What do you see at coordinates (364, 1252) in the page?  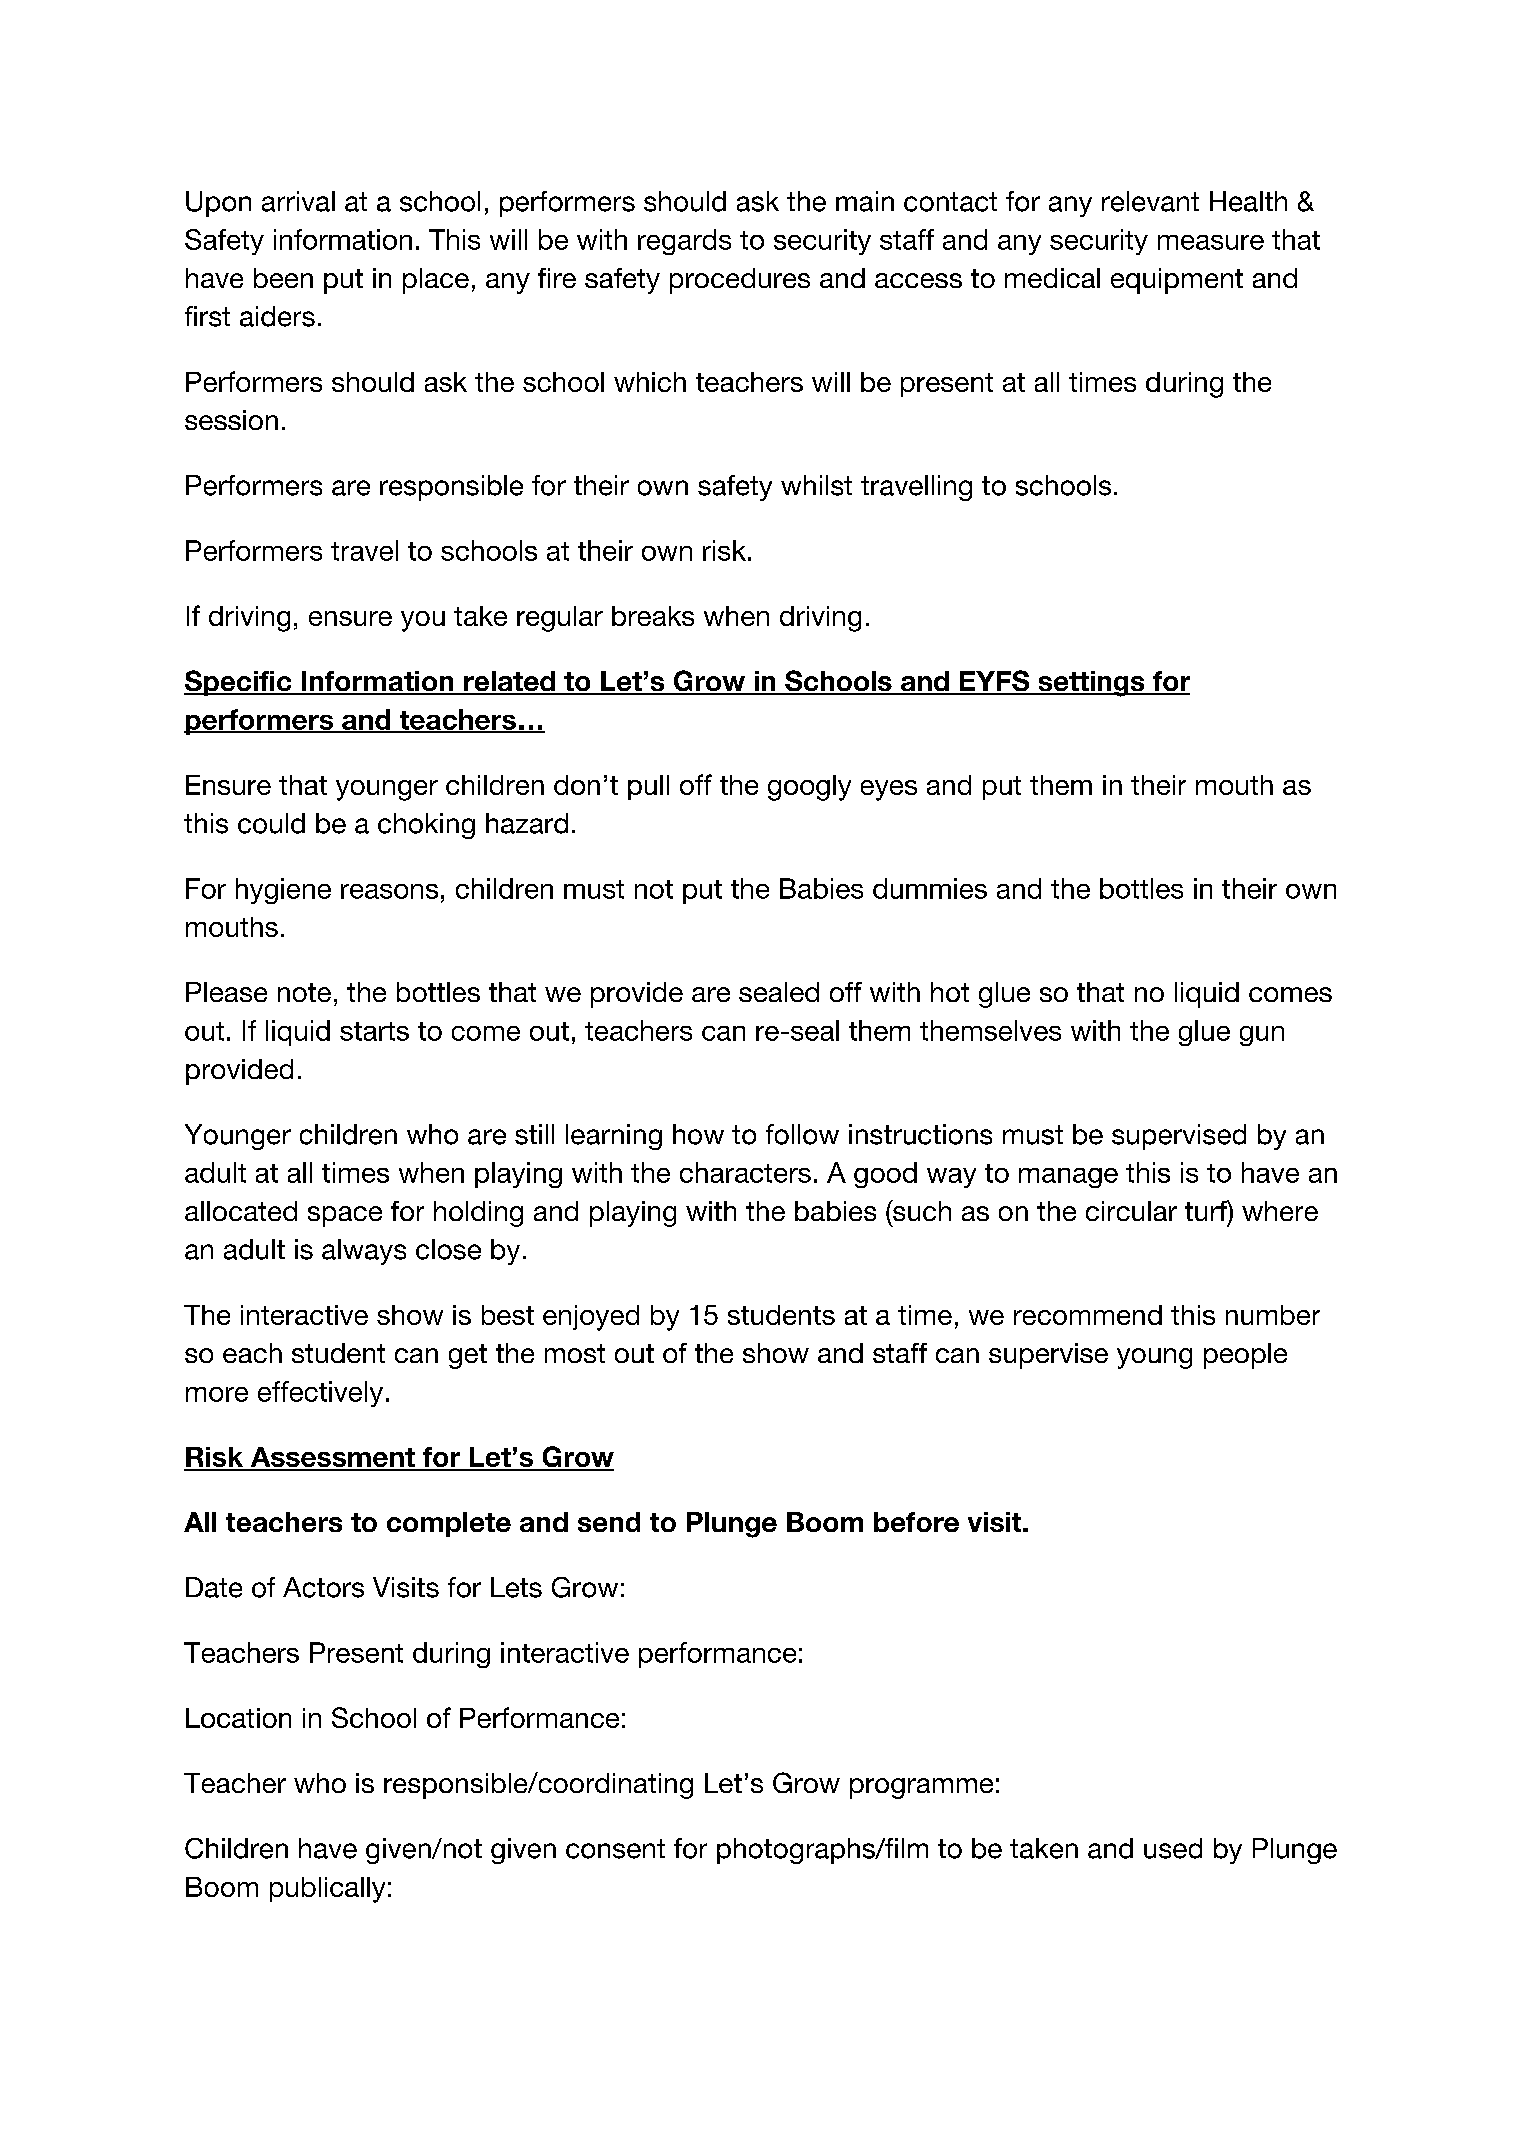 I see `always` at bounding box center [364, 1252].
